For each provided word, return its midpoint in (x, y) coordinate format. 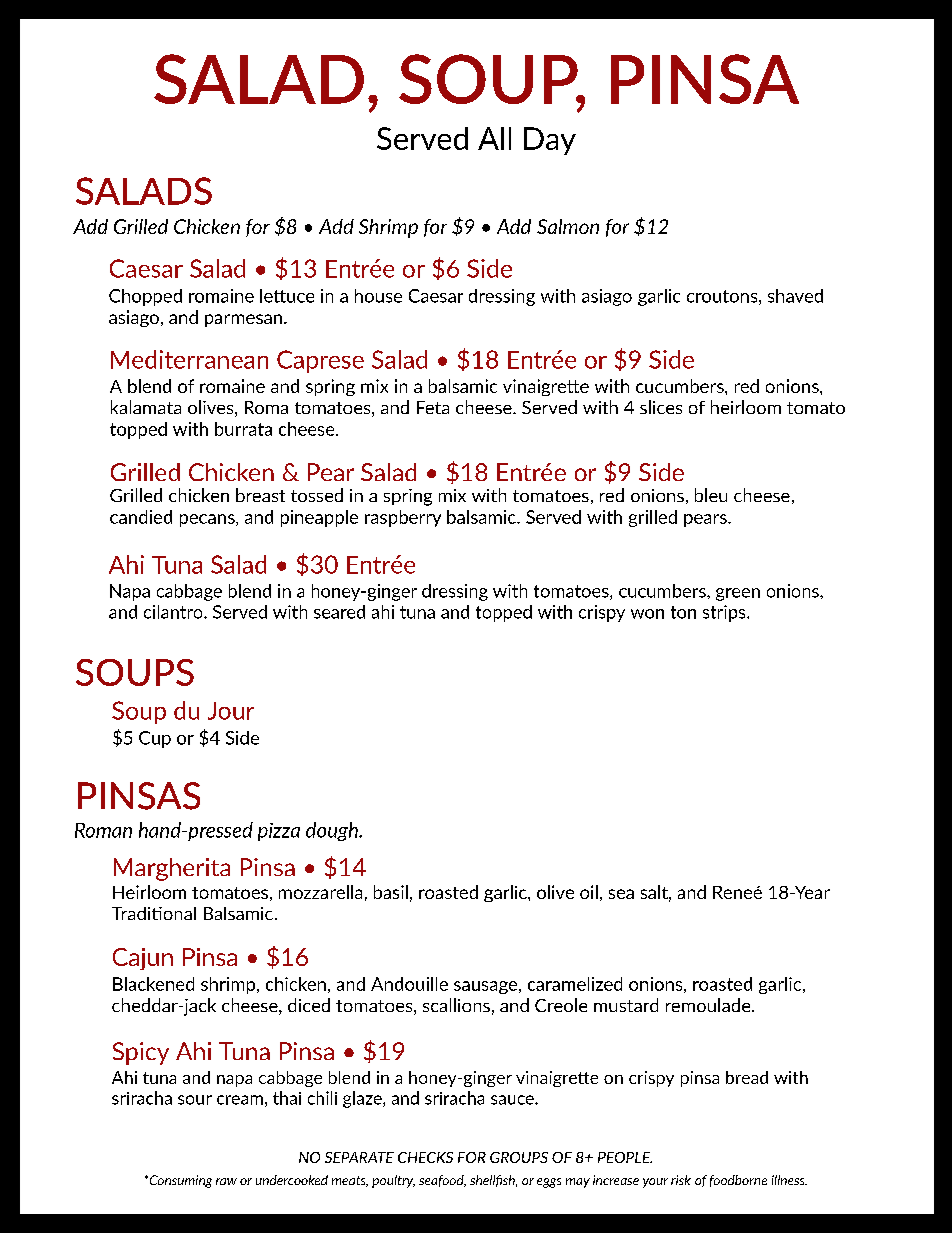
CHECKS (425, 1157)
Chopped (145, 297)
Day (550, 141)
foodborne (738, 1181)
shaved (795, 296)
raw (226, 1181)
